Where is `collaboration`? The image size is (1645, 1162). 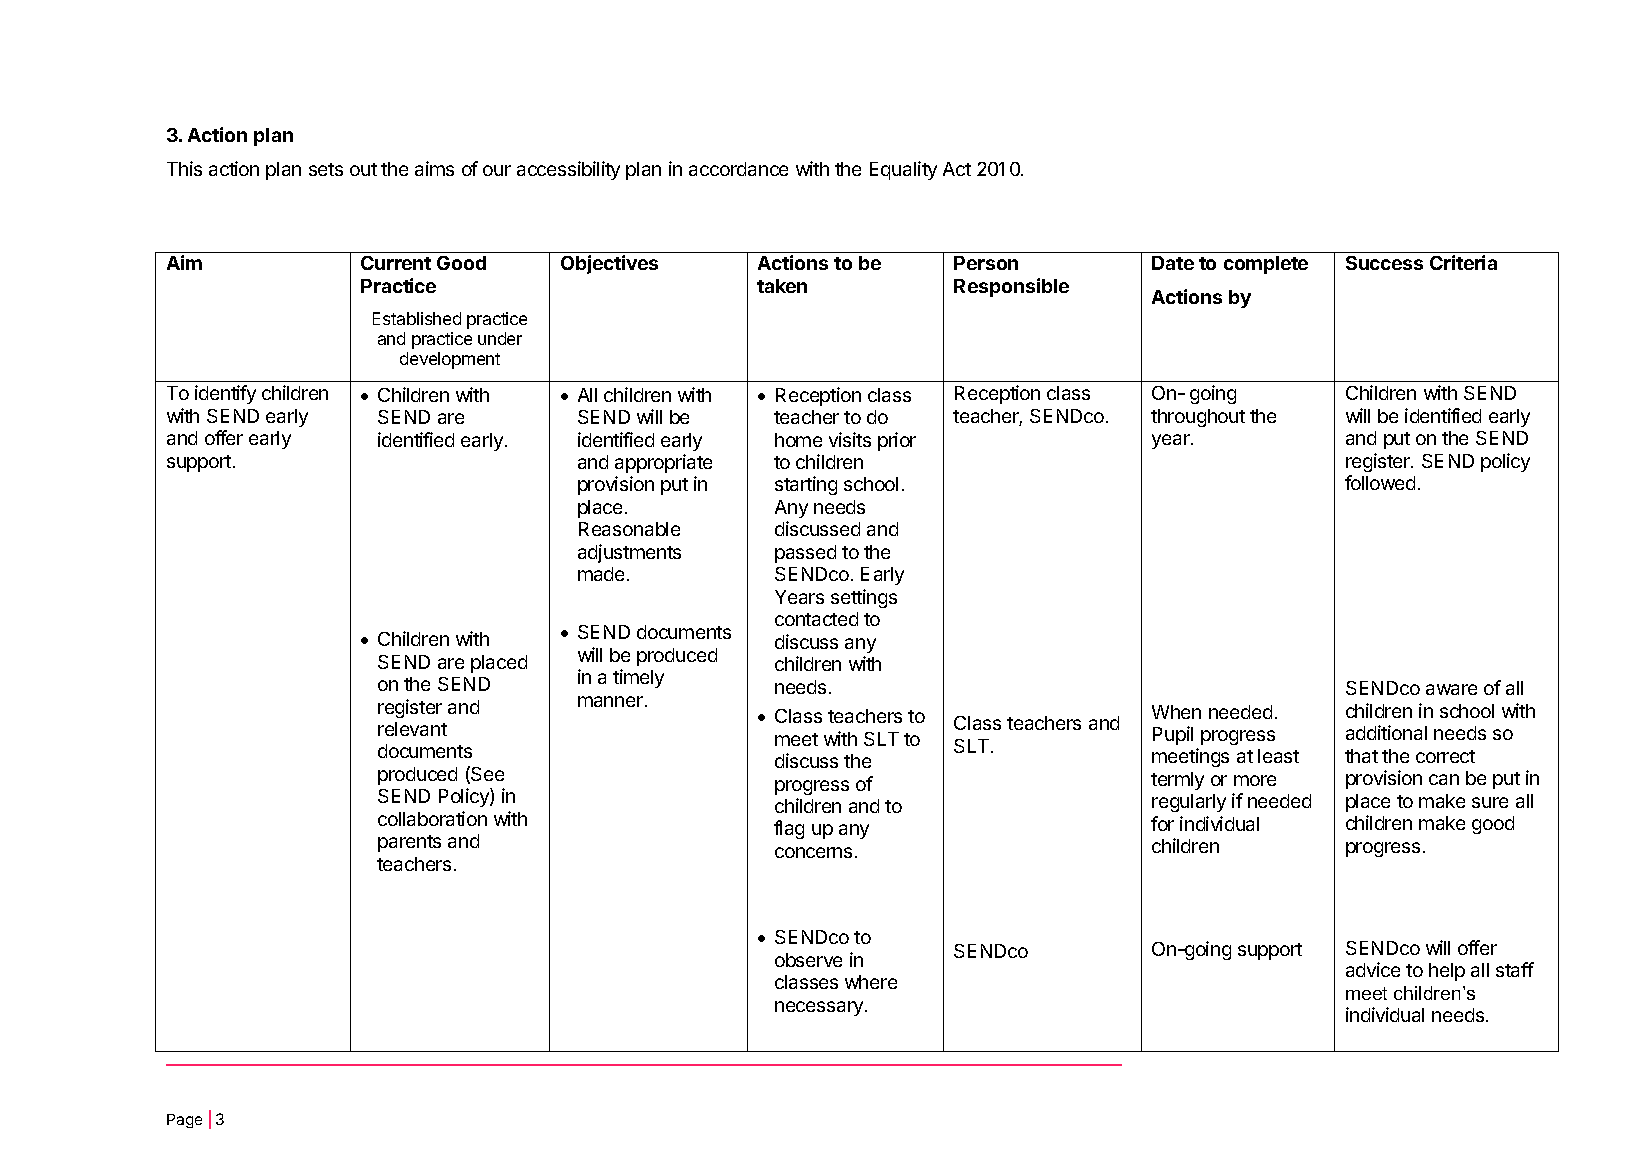
collaboration is located at coordinates (432, 818).
